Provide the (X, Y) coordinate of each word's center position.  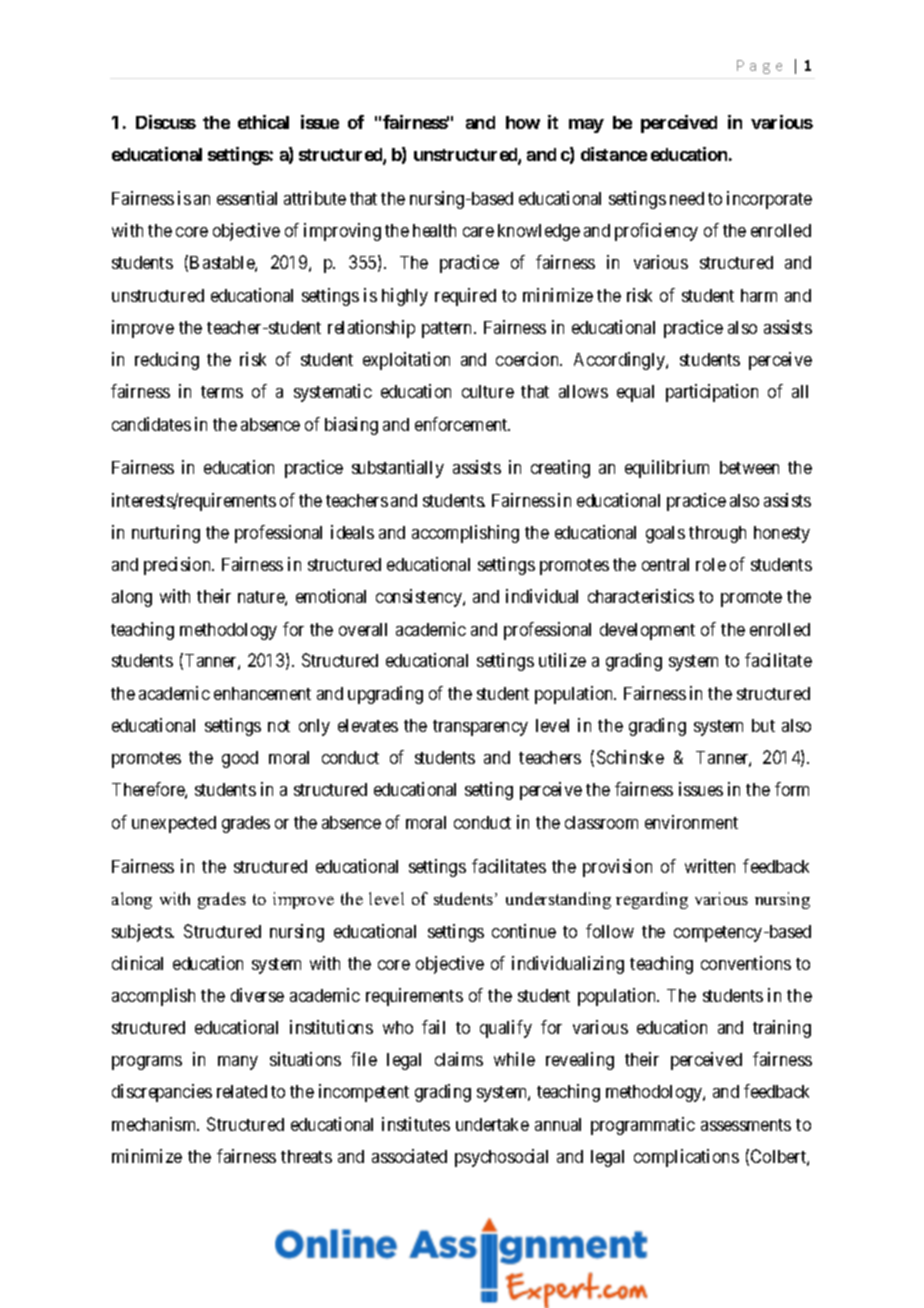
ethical (263, 122)
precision (179, 566)
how (523, 122)
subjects (142, 933)
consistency (420, 598)
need (687, 198)
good (240, 759)
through (717, 534)
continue (524, 931)
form (792, 789)
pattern (448, 330)
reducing (167, 361)
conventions (746, 963)
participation (712, 393)
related (242, 1091)
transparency (480, 728)
